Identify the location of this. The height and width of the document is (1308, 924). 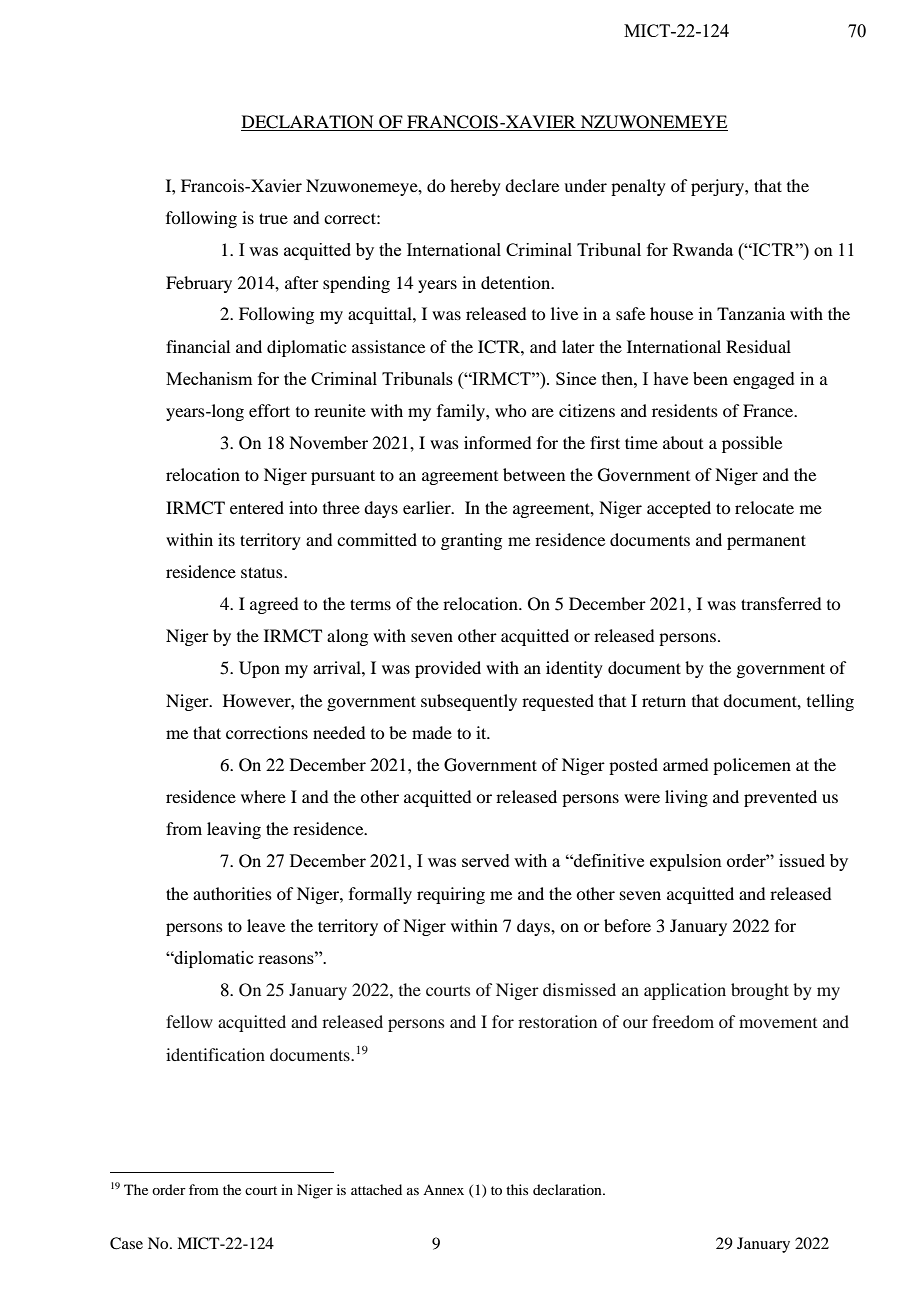
(517, 1189).
